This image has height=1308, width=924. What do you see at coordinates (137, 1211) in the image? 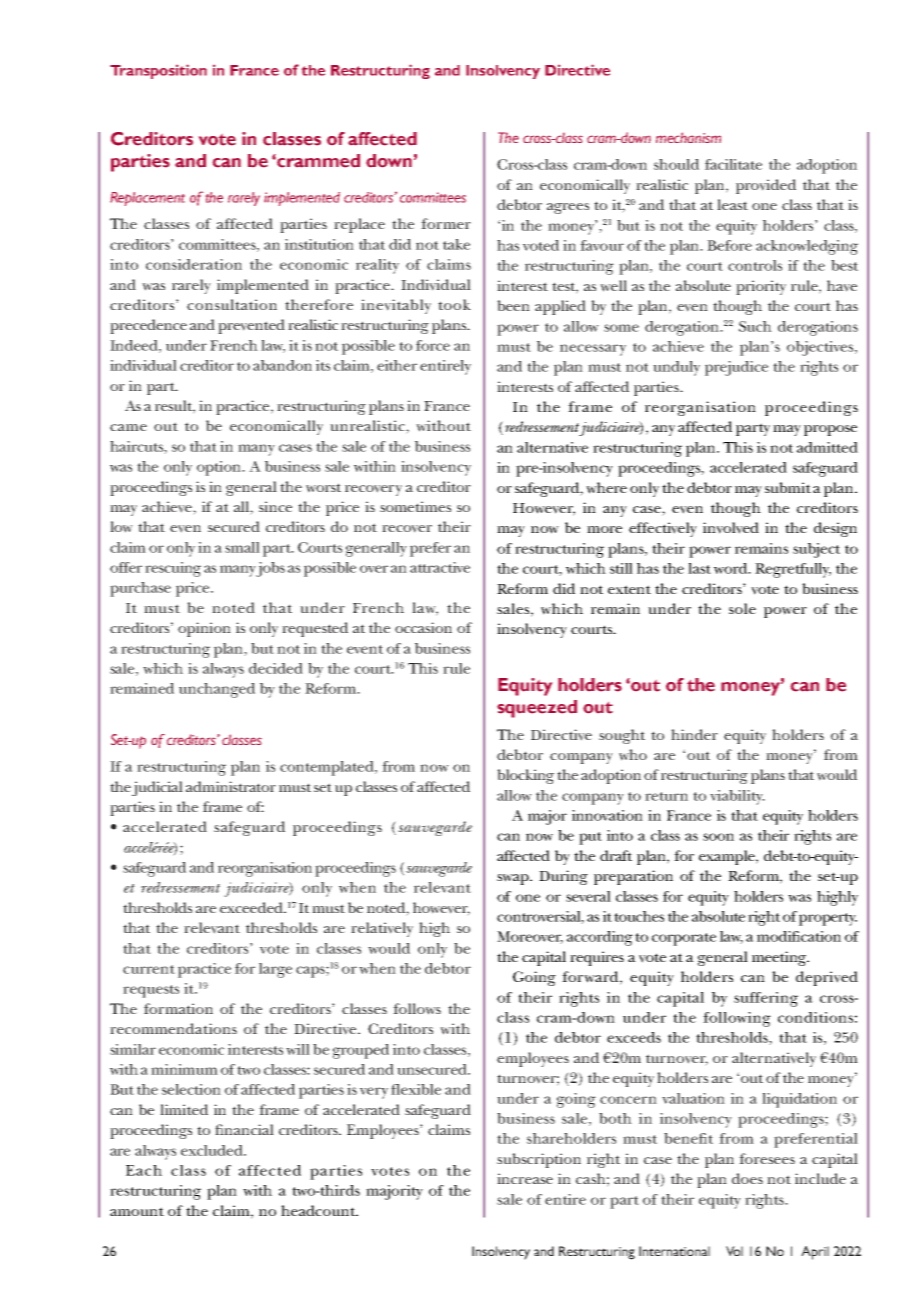
I see `amount` at bounding box center [137, 1211].
